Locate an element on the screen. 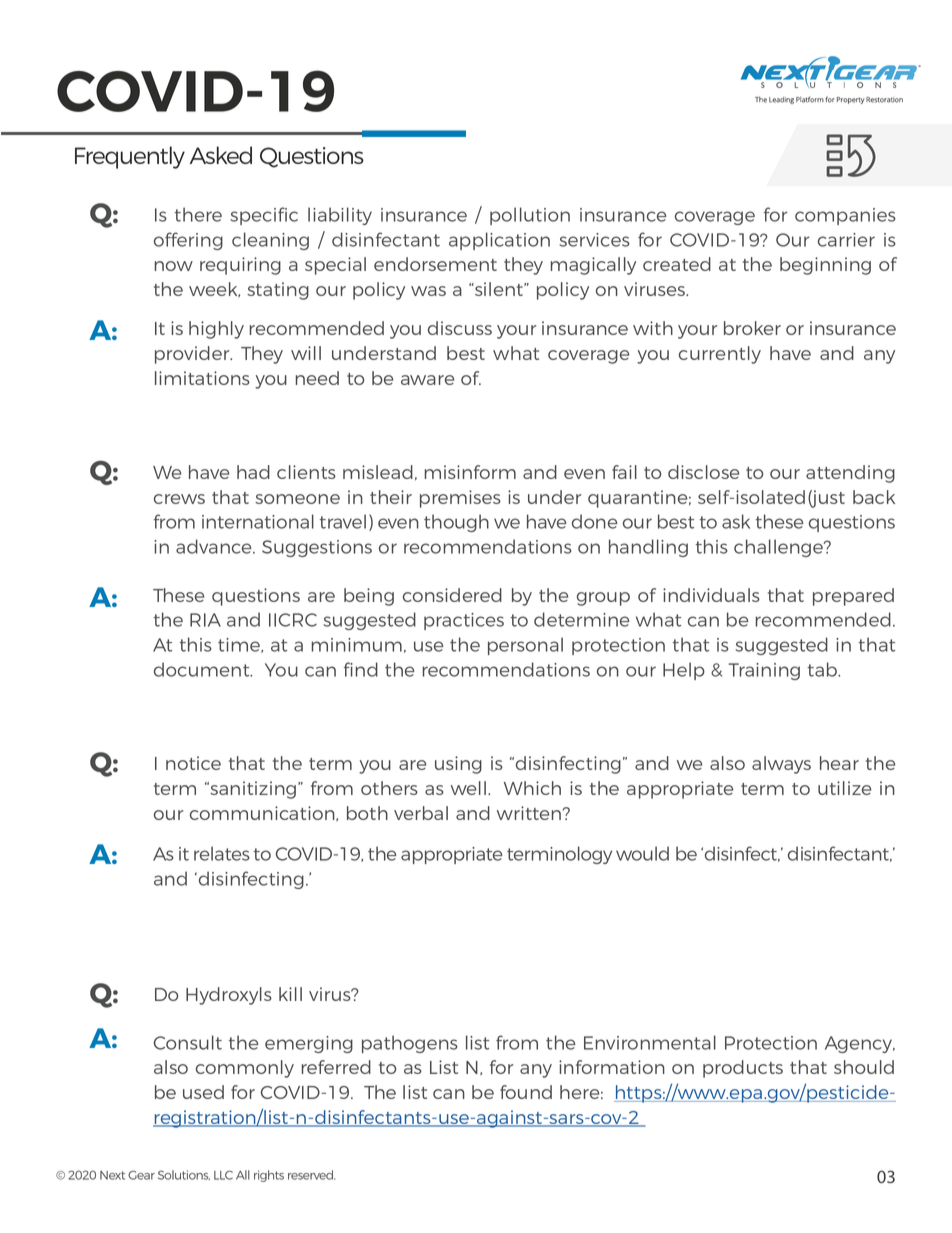 This screenshot has height=1233, width=952. products is located at coordinates (743, 1069).
